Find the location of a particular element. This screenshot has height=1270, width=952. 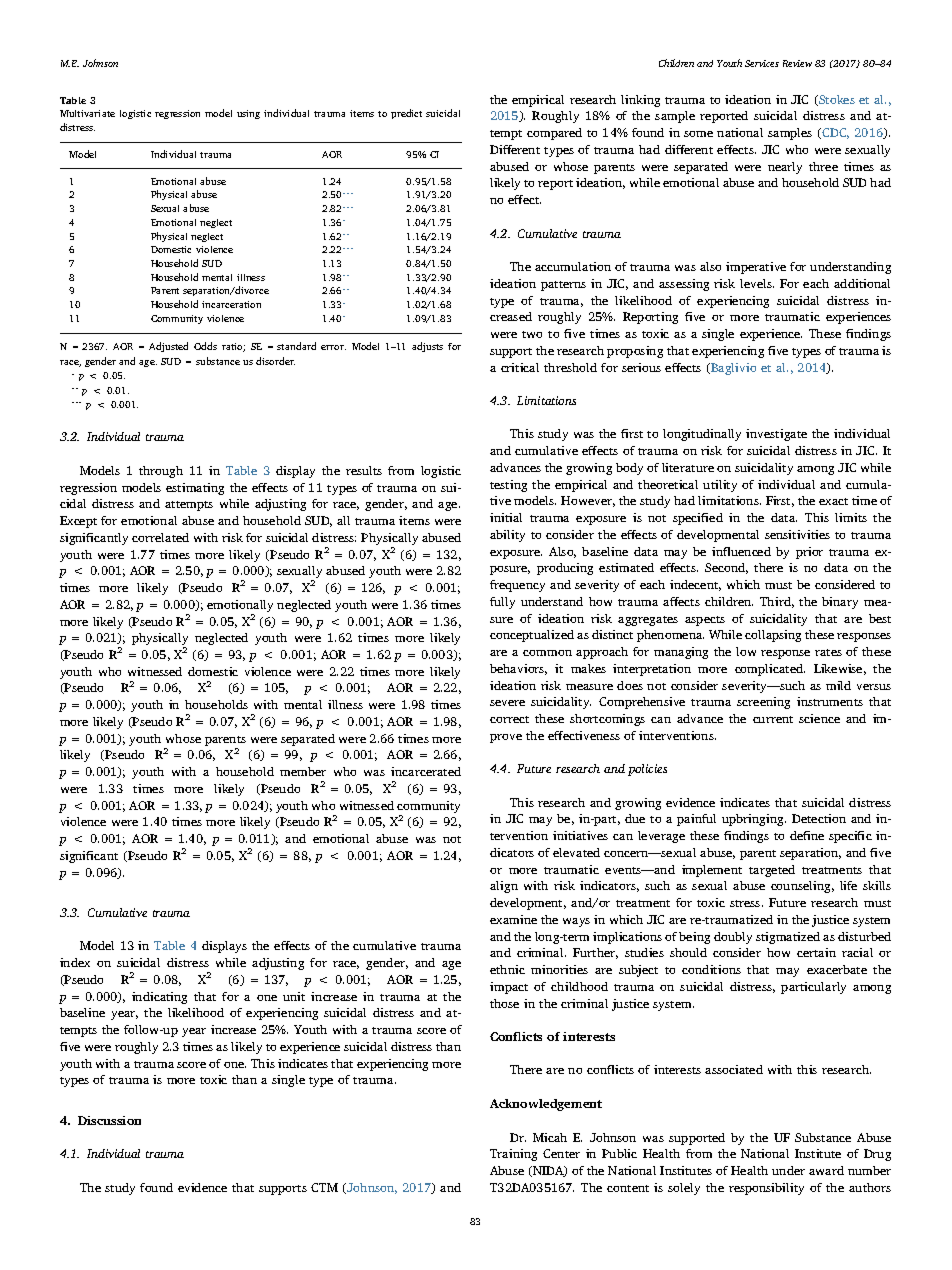

behaviors is located at coordinates (518, 669).
